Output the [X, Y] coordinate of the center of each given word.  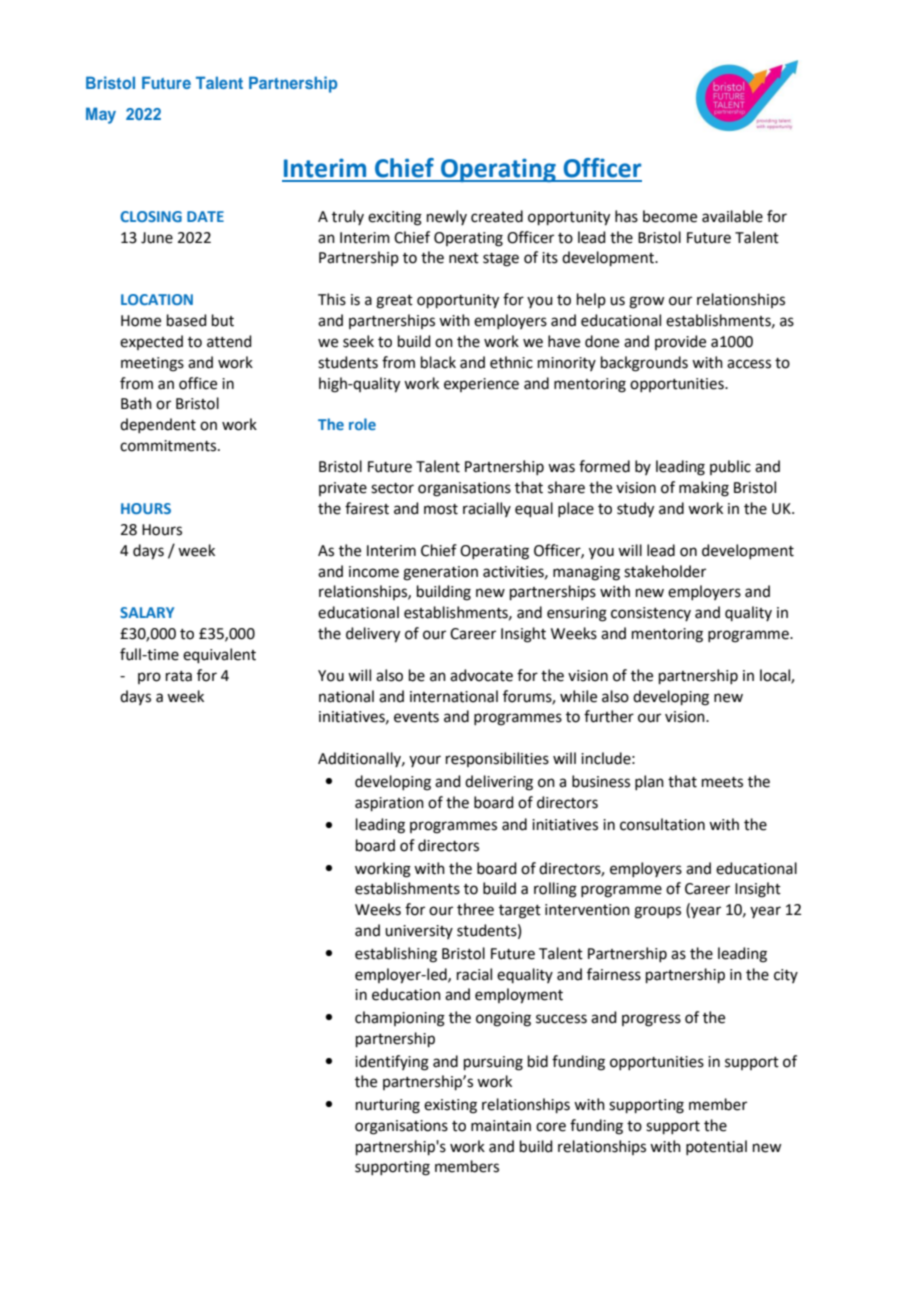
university [419, 932]
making [704, 489]
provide [680, 342]
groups [657, 912]
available [732, 216]
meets [722, 782]
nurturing [388, 1106]
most [441, 509]
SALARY [147, 612]
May [101, 115]
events [416, 717]
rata [179, 676]
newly [447, 217]
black [438, 362]
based [187, 320]
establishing [396, 955]
